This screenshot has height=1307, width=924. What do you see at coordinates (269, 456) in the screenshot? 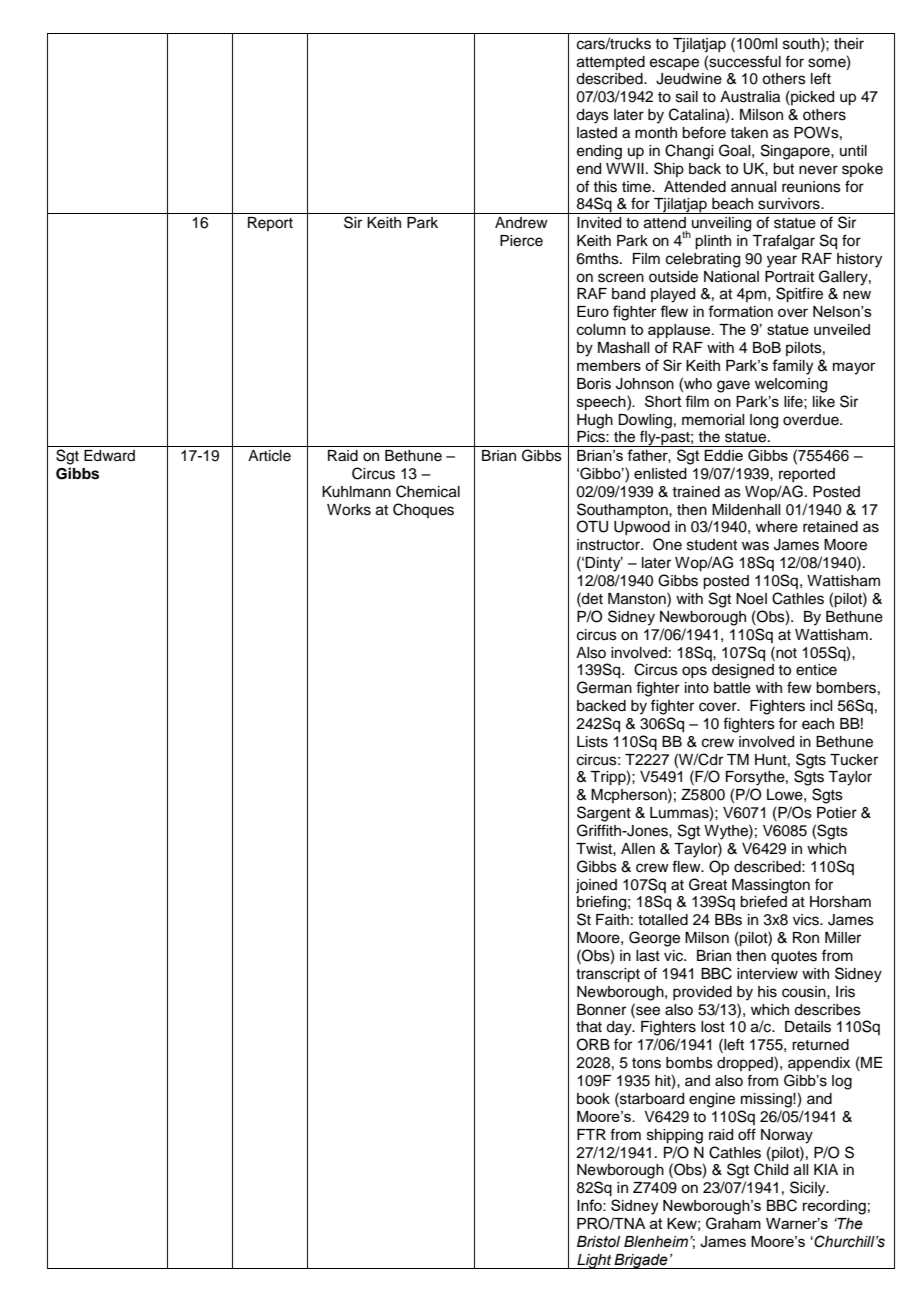
I see `Article` at bounding box center [269, 456].
